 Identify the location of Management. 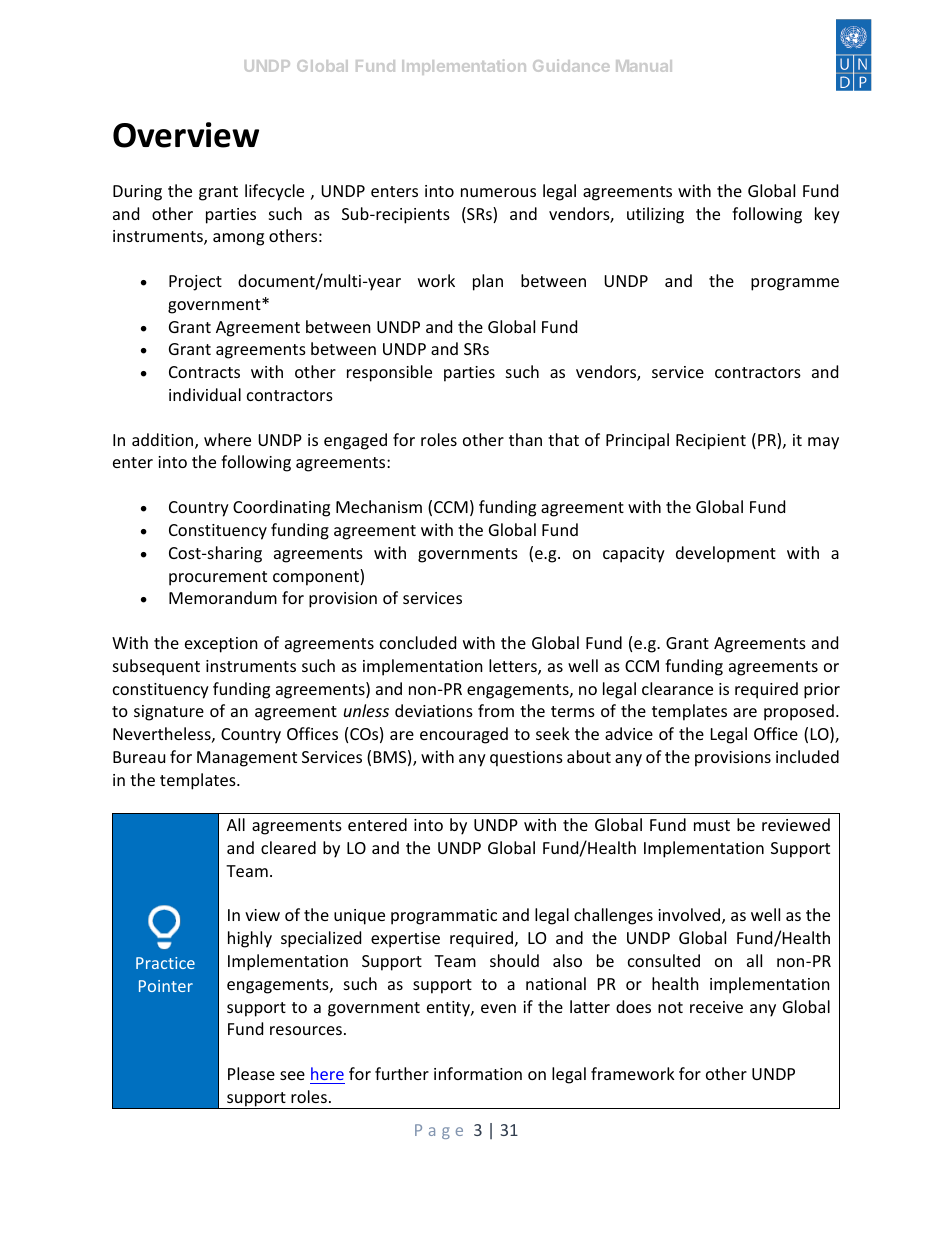
(247, 759).
